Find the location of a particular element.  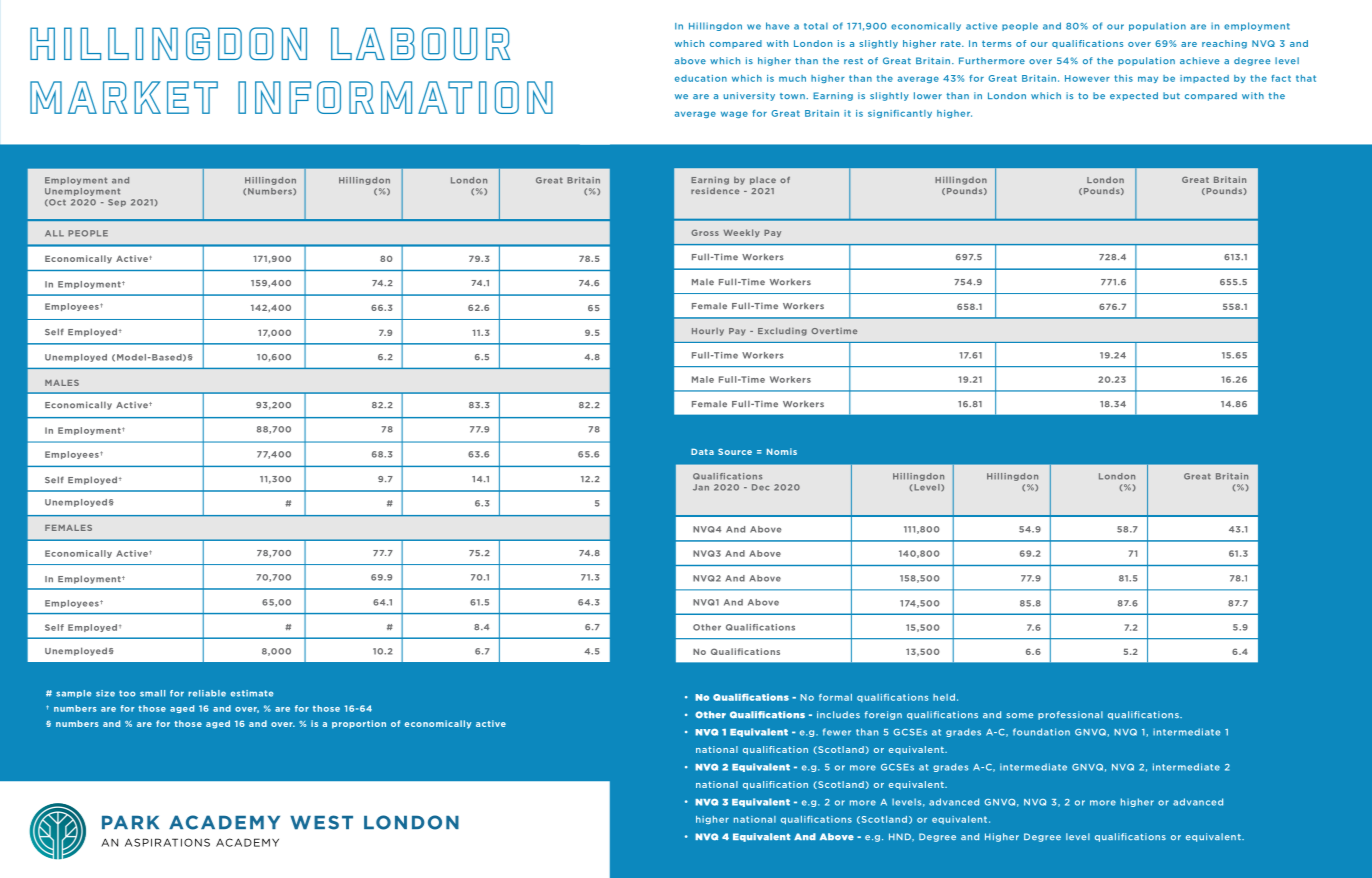

Data is located at coordinates (702, 451).
